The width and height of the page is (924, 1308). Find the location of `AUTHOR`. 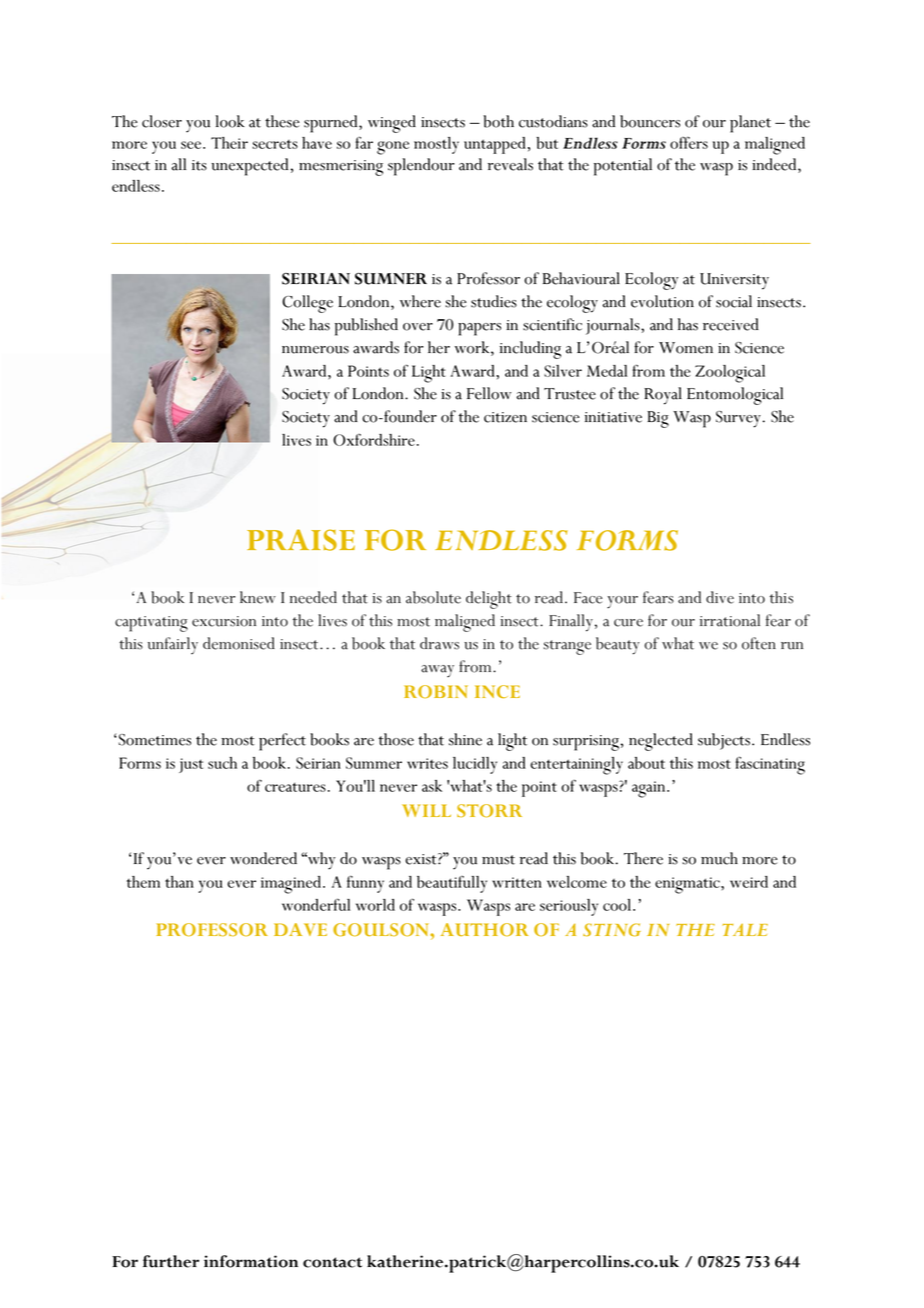

AUTHOR is located at coordinates (484, 929).
